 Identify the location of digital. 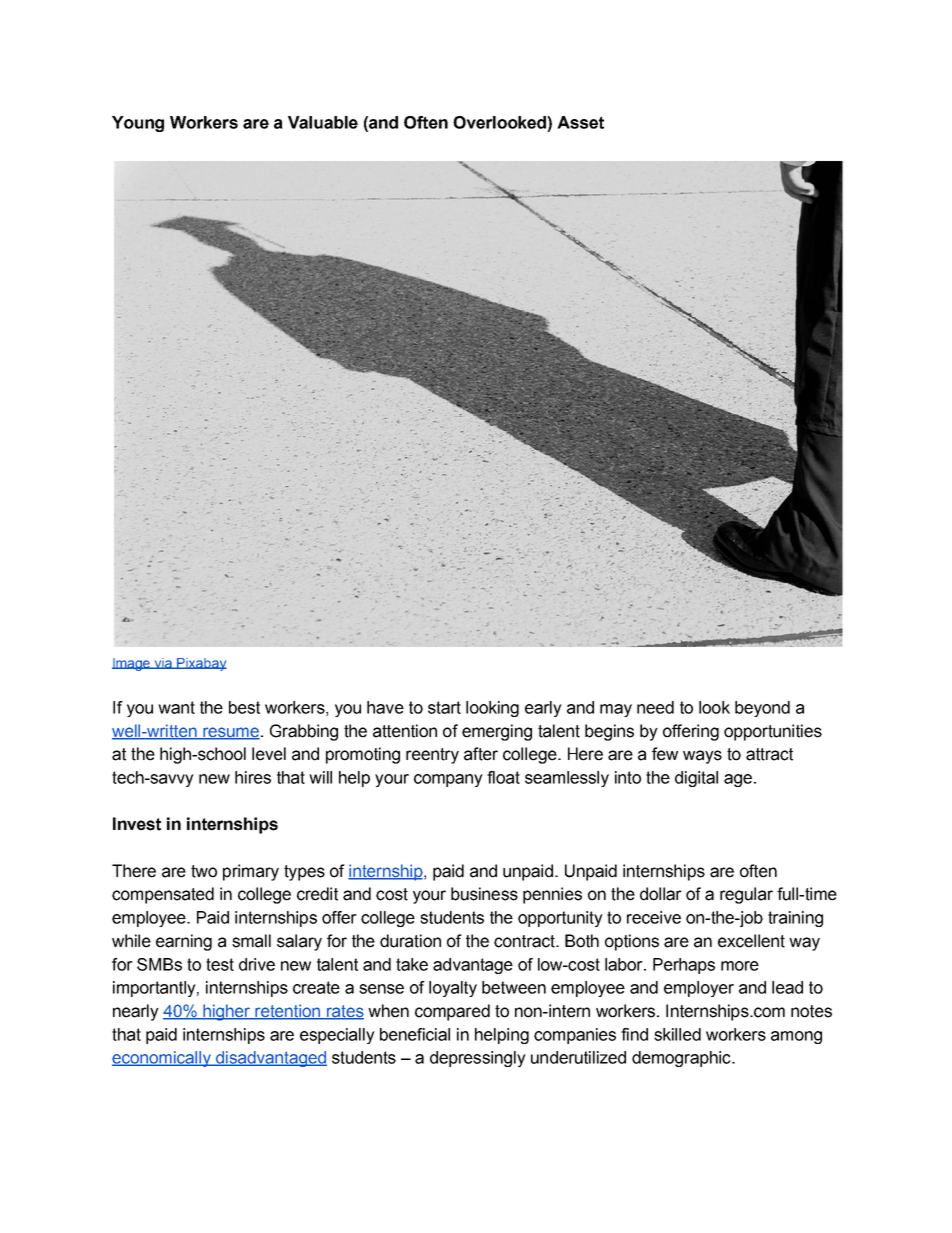
(696, 779).
